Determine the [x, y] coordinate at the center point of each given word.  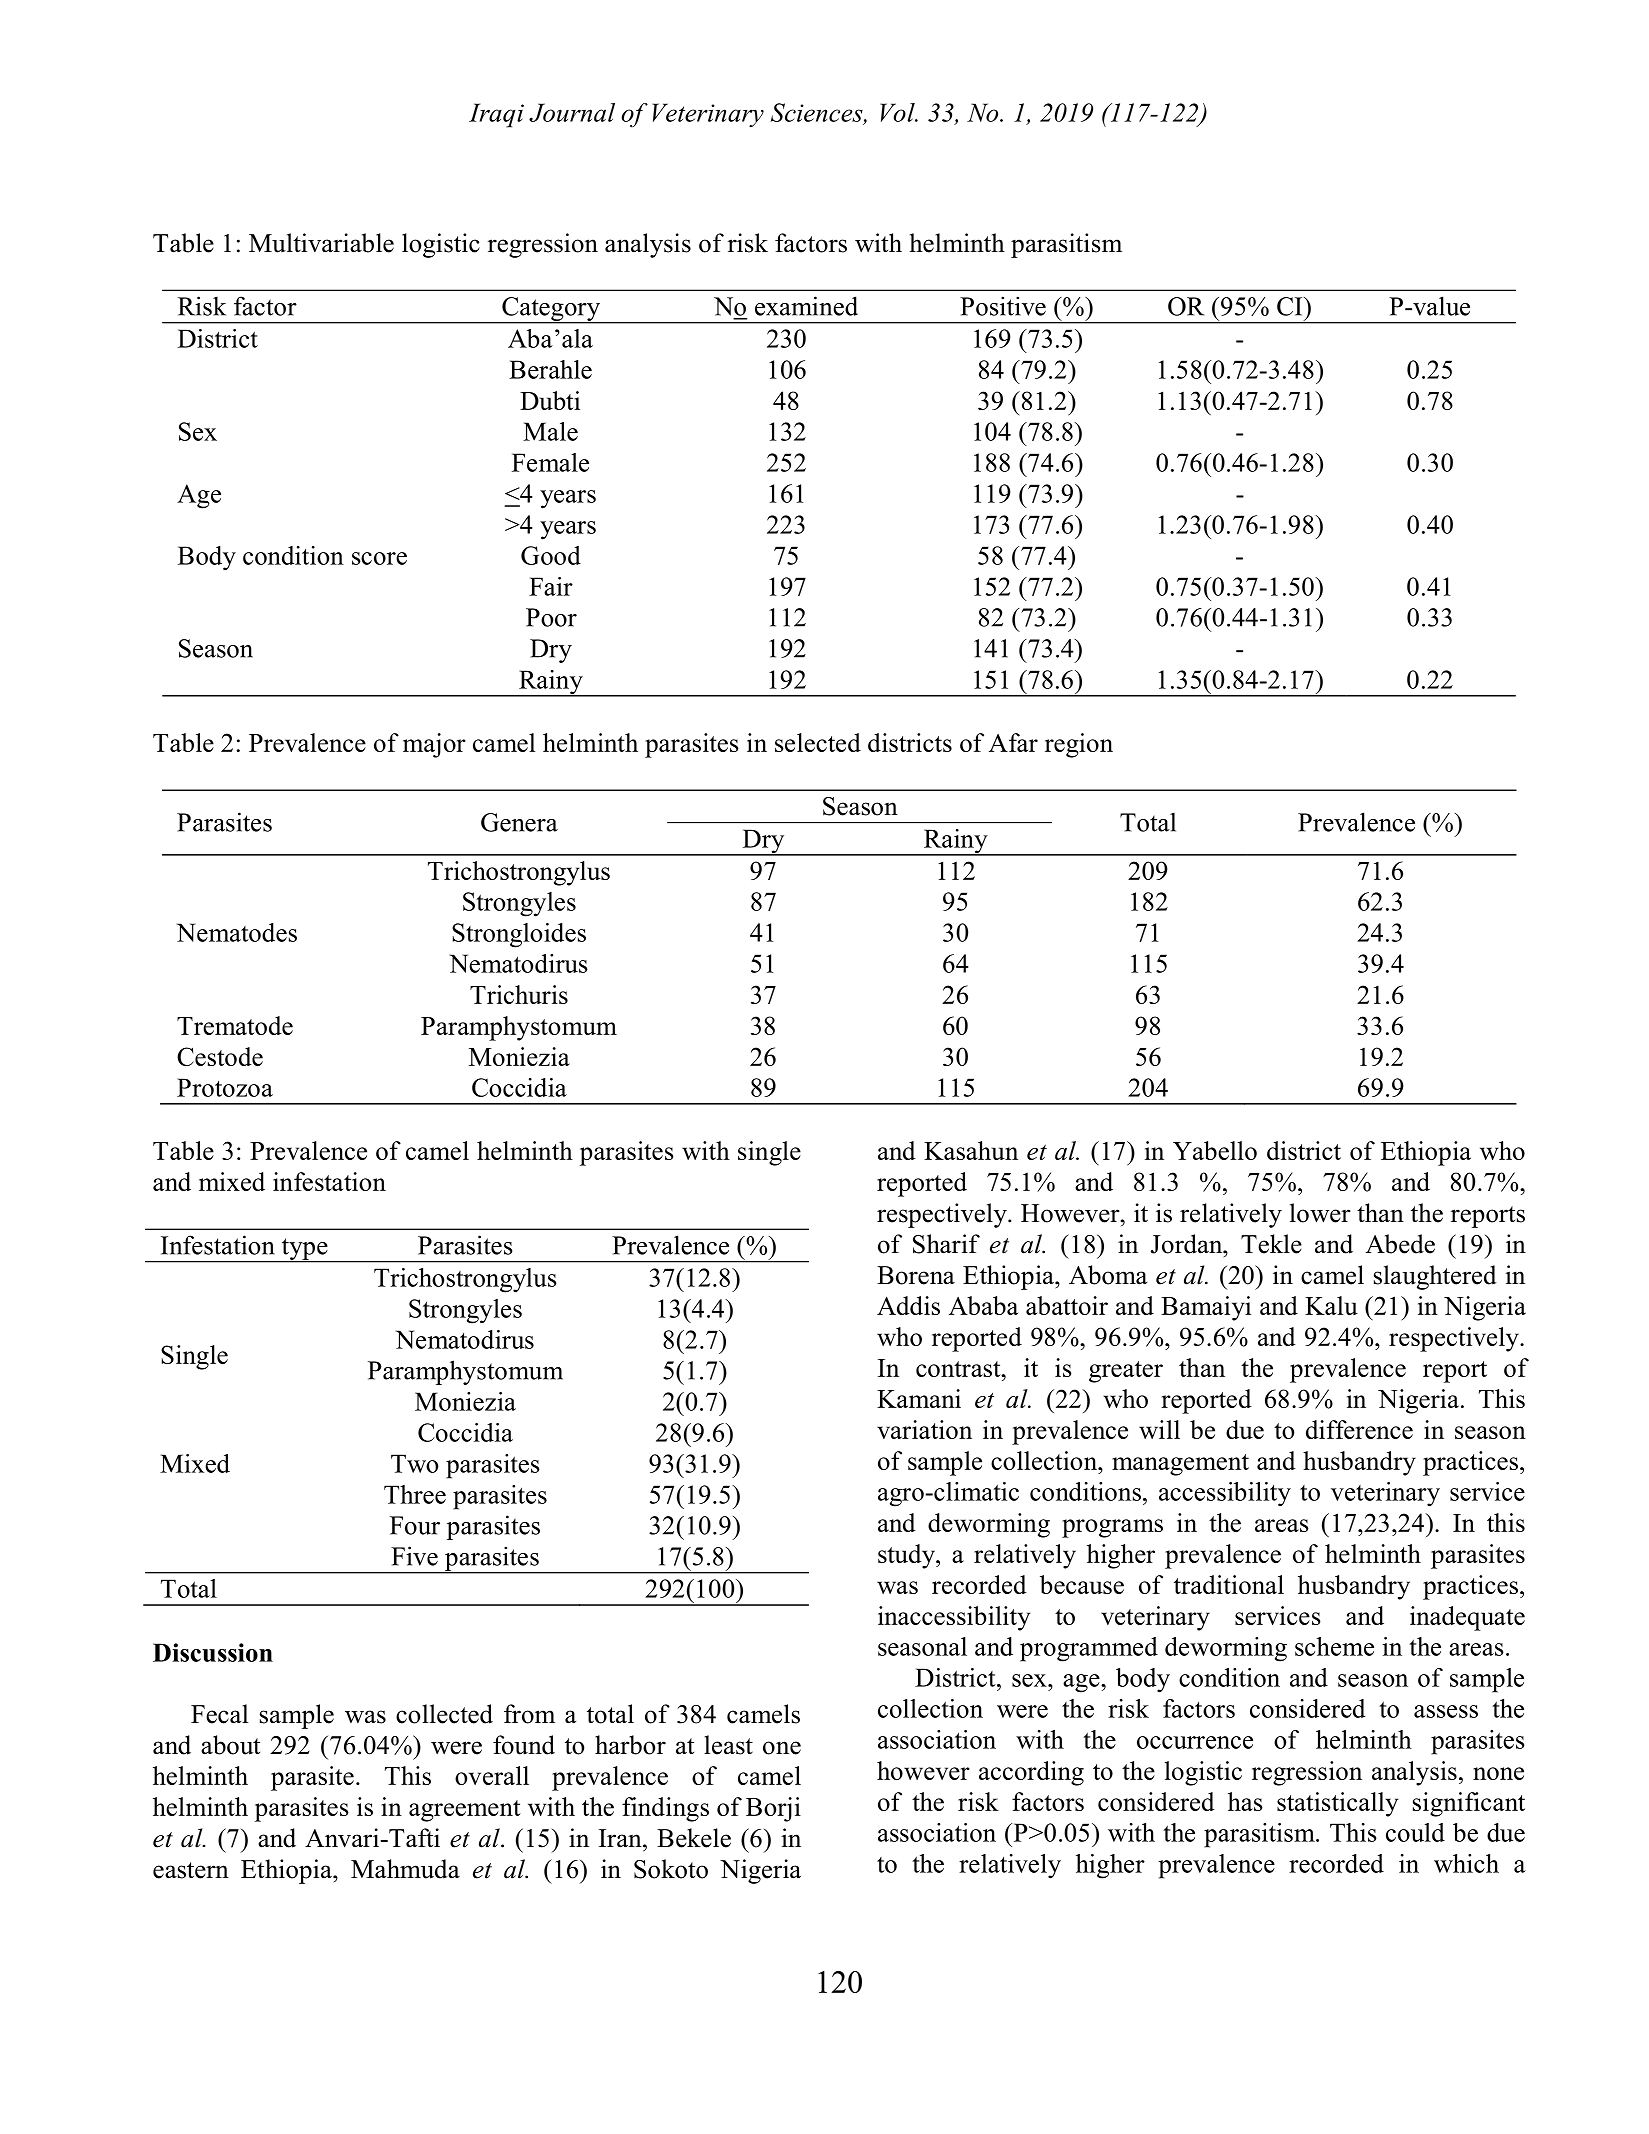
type [304, 1250]
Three [415, 1494]
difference [1359, 1429]
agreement [465, 1811]
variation [924, 1429]
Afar [1013, 742]
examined [806, 306]
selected [818, 742]
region [1079, 745]
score [379, 558]
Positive [1003, 306]
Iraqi [496, 115]
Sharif [946, 1244]
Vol [898, 112]
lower [1320, 1213]
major [434, 745]
